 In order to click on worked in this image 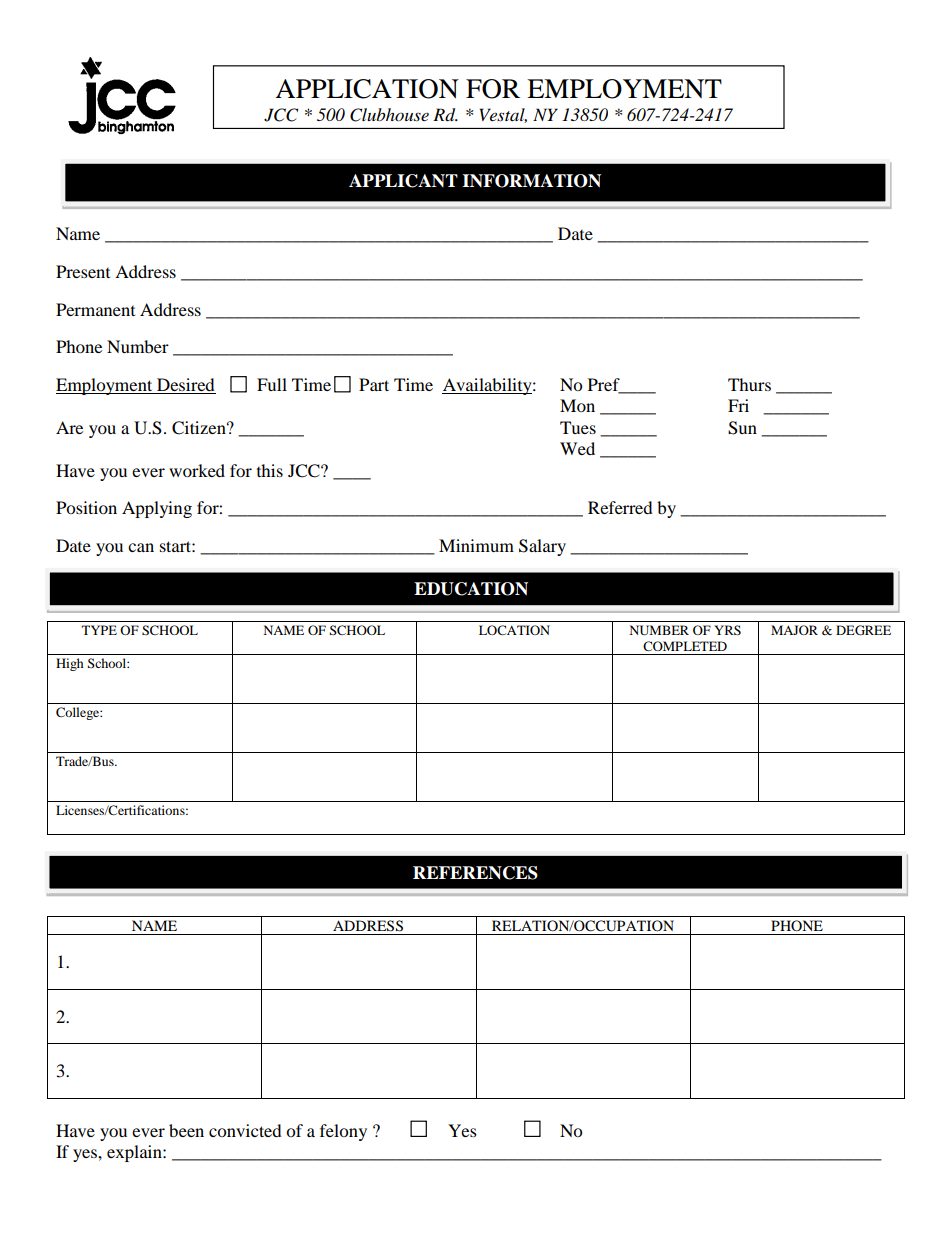, I will do `click(197, 470)`.
